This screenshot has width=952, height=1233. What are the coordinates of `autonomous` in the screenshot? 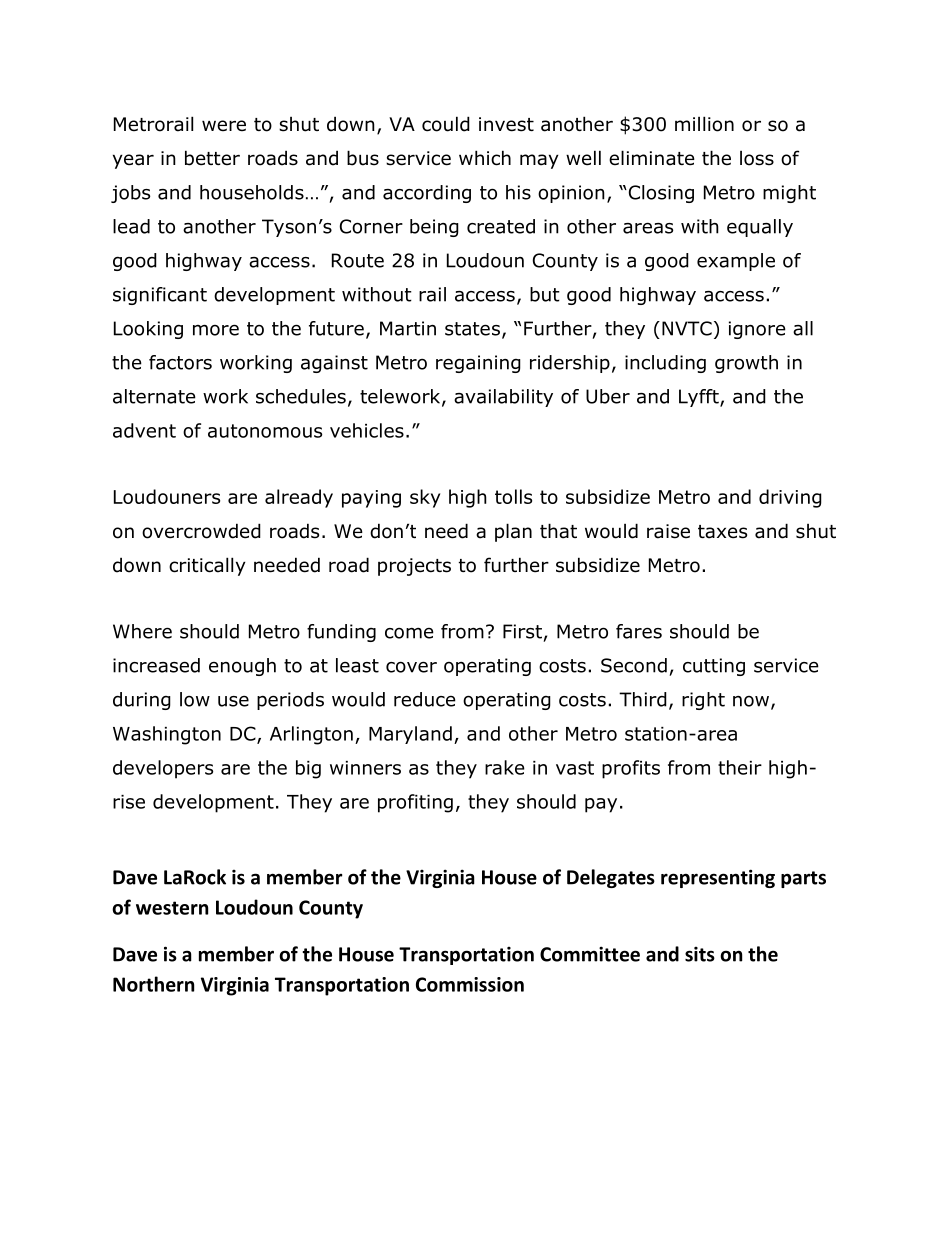 It's located at (265, 431).
